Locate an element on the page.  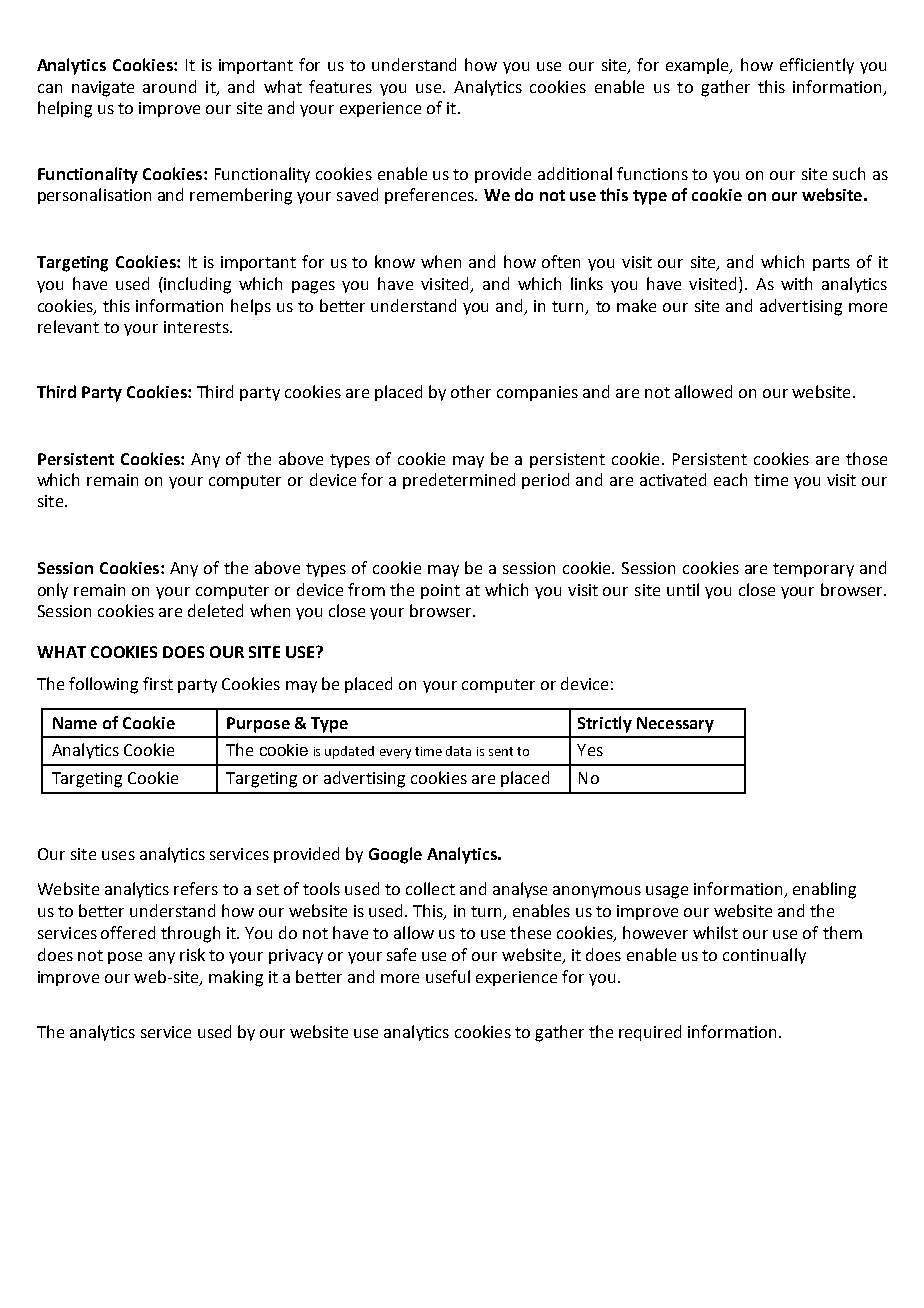
those is located at coordinates (866, 458).
